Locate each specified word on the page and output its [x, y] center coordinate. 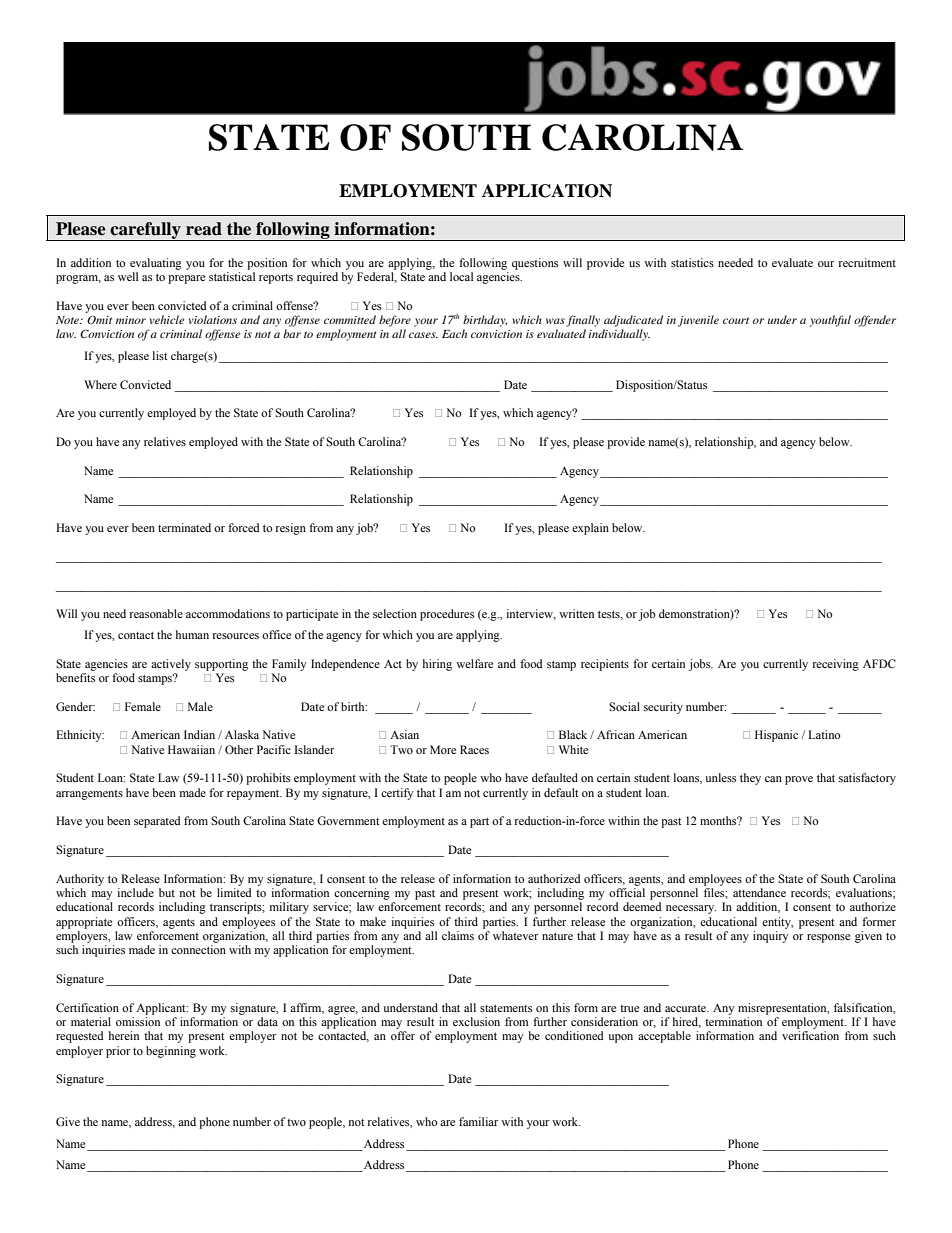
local [461, 276]
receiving [836, 665]
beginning [171, 1052]
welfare [474, 663]
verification [810, 1035]
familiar [478, 1121]
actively [171, 665]
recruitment [867, 262]
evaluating [156, 264]
